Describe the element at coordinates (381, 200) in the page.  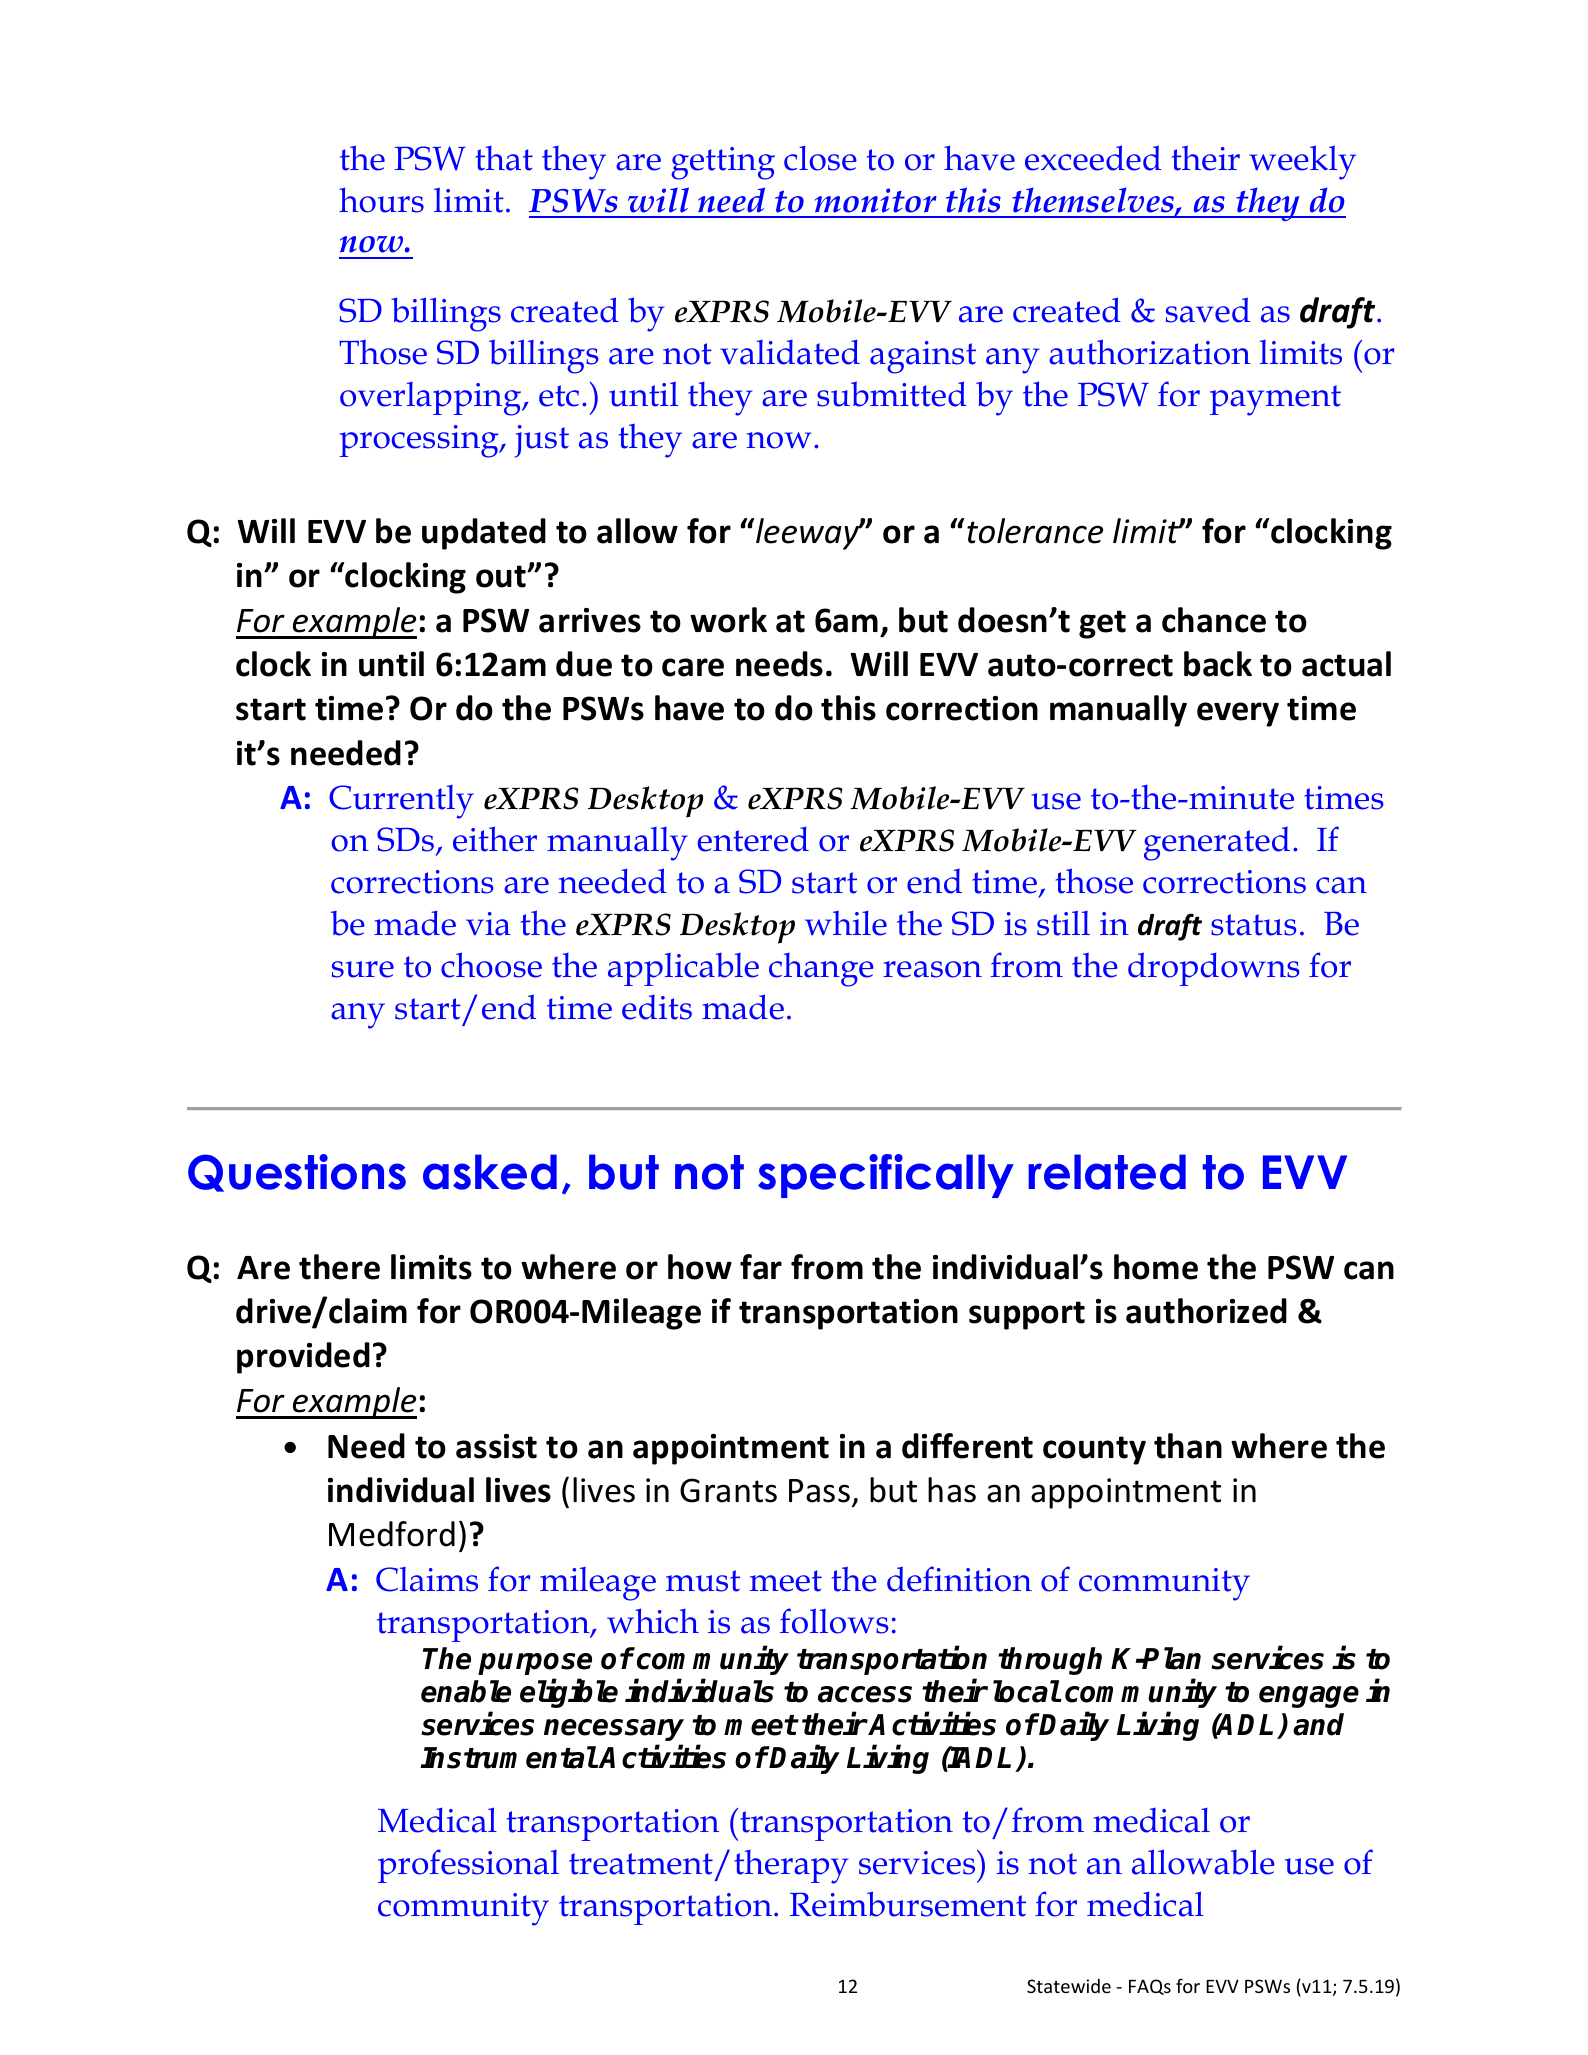
I see `hours` at that location.
